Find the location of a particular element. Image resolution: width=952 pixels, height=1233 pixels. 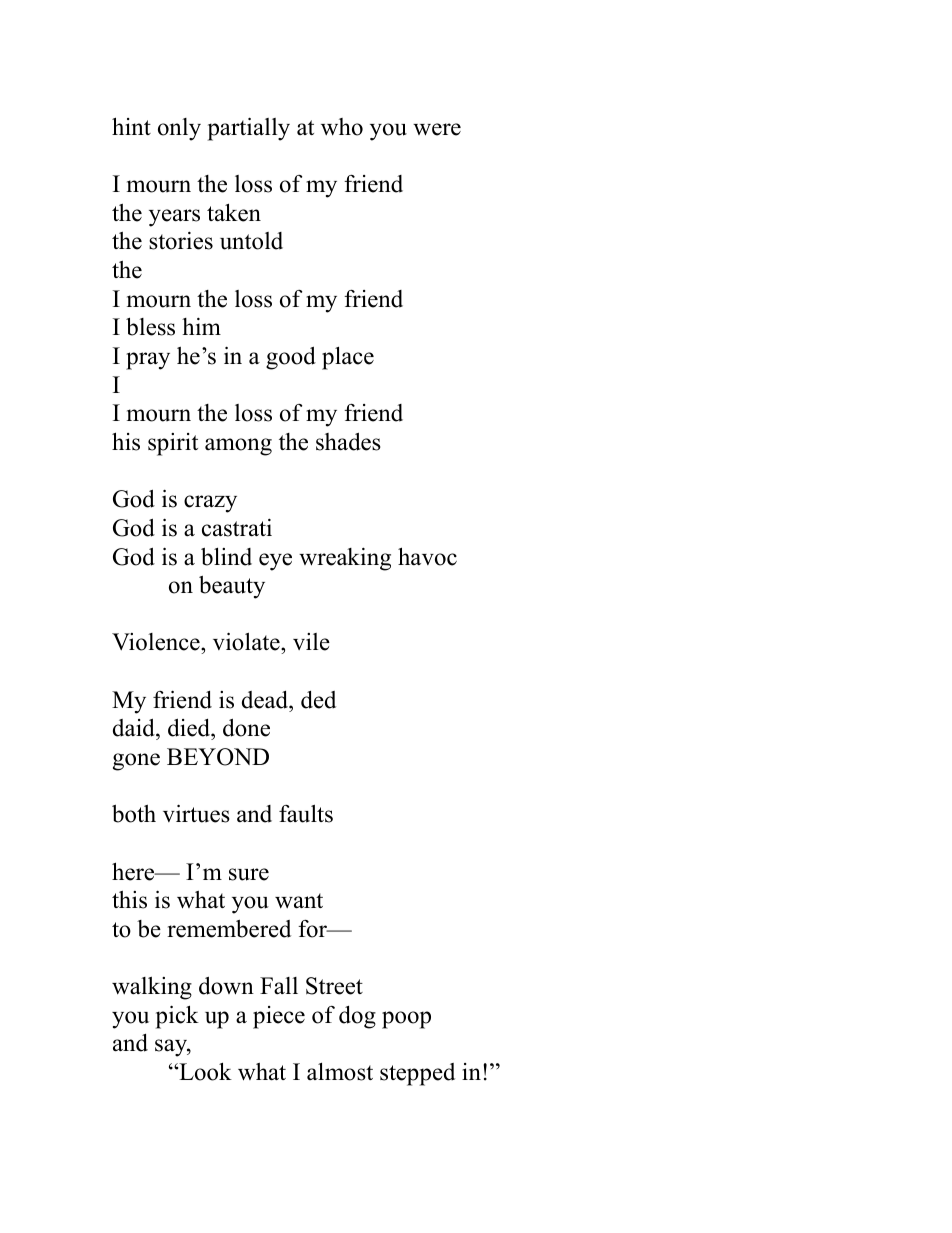

havoc is located at coordinates (427, 556).
